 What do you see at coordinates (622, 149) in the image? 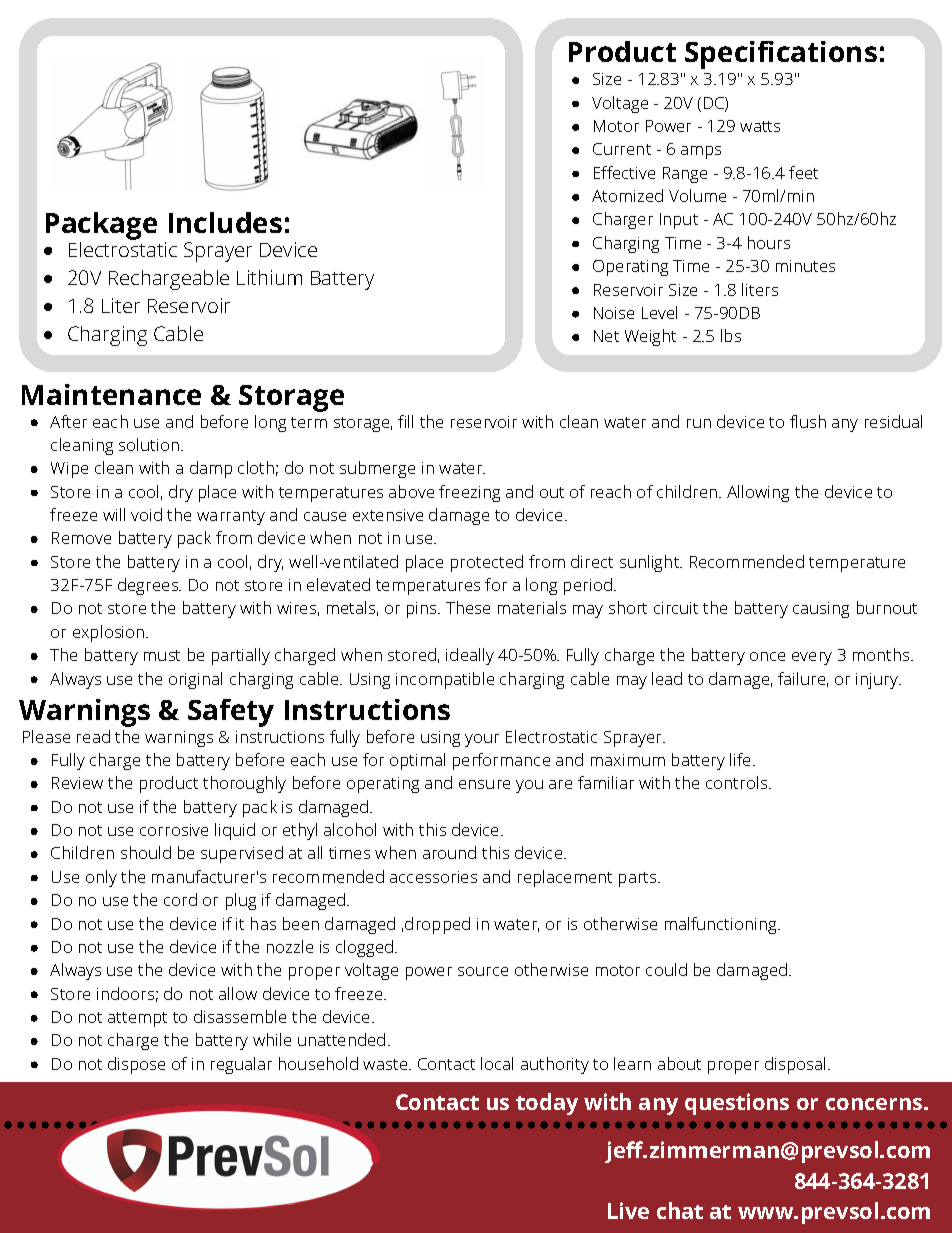
I see `Current` at bounding box center [622, 149].
